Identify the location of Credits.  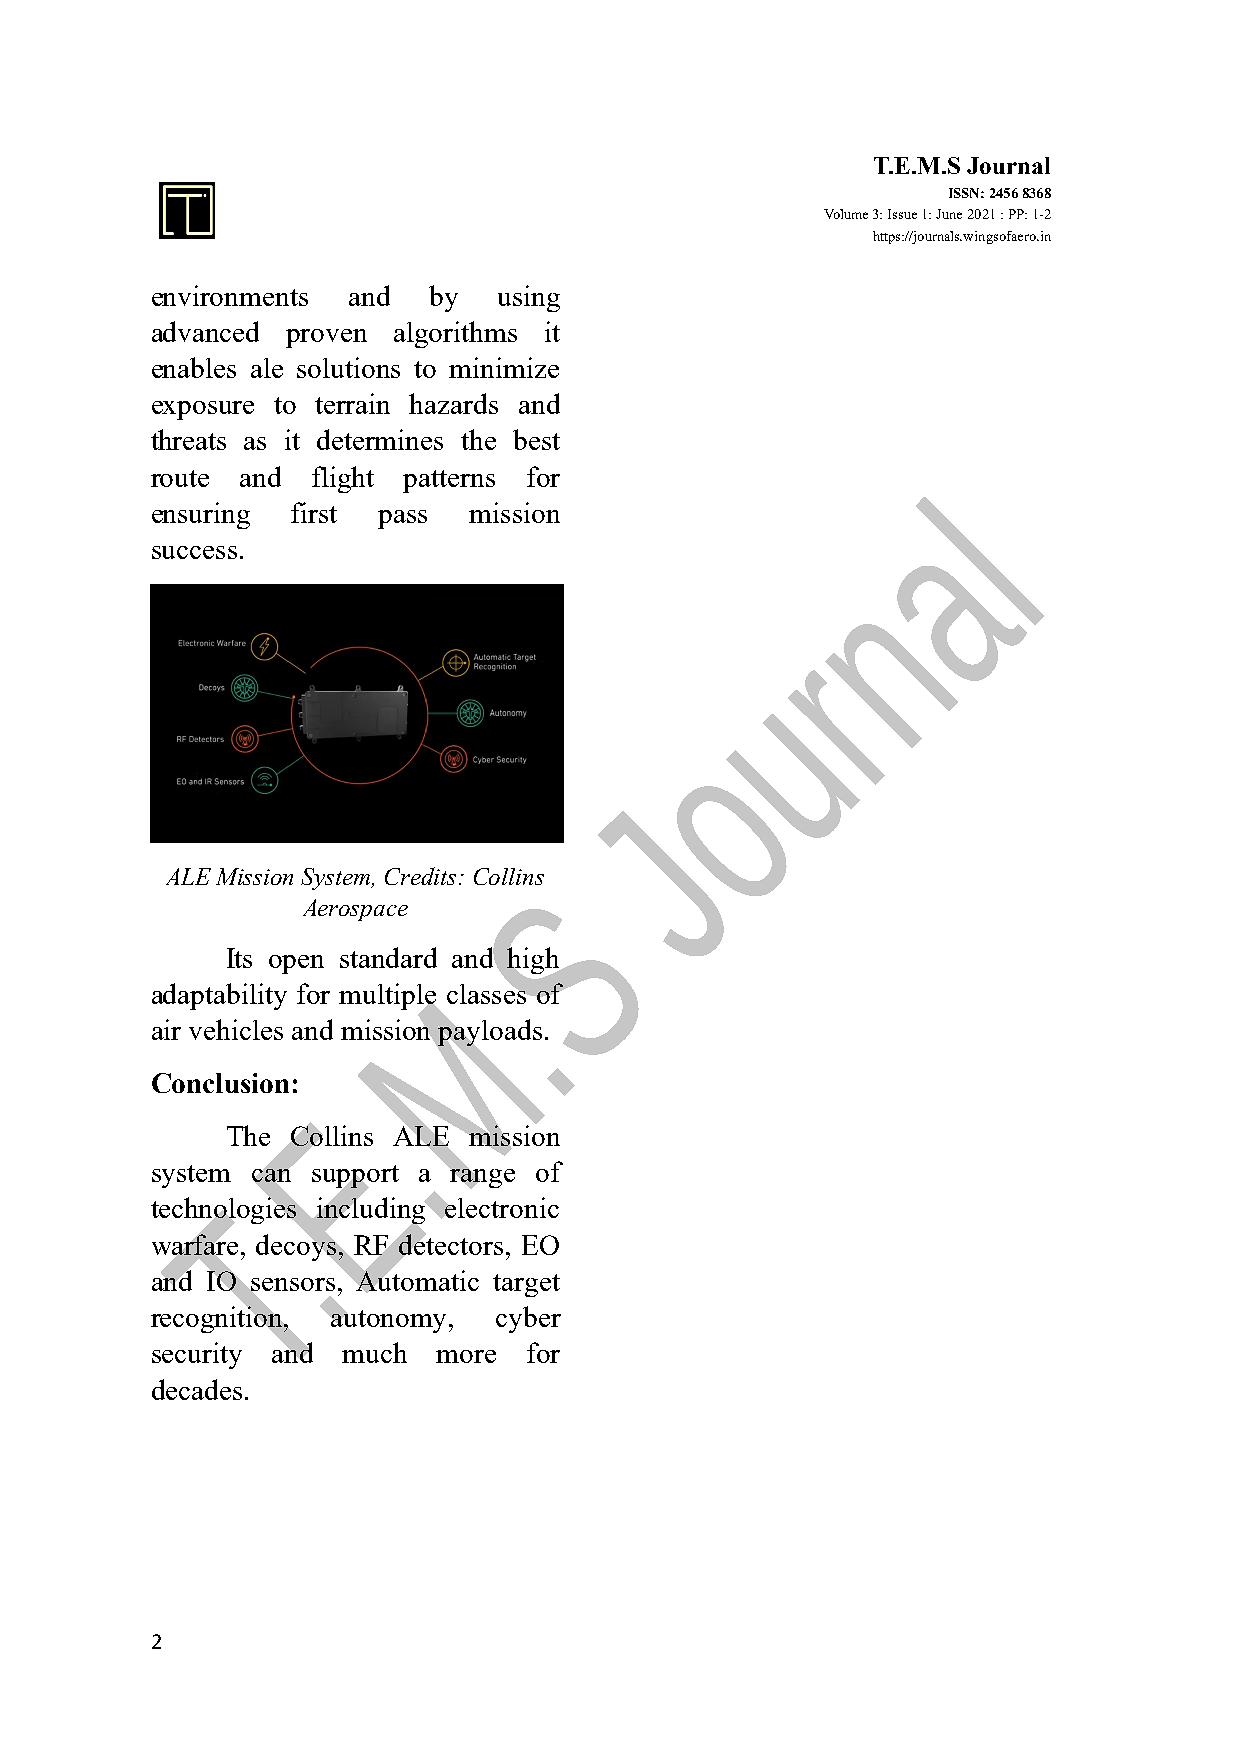
(422, 876).
